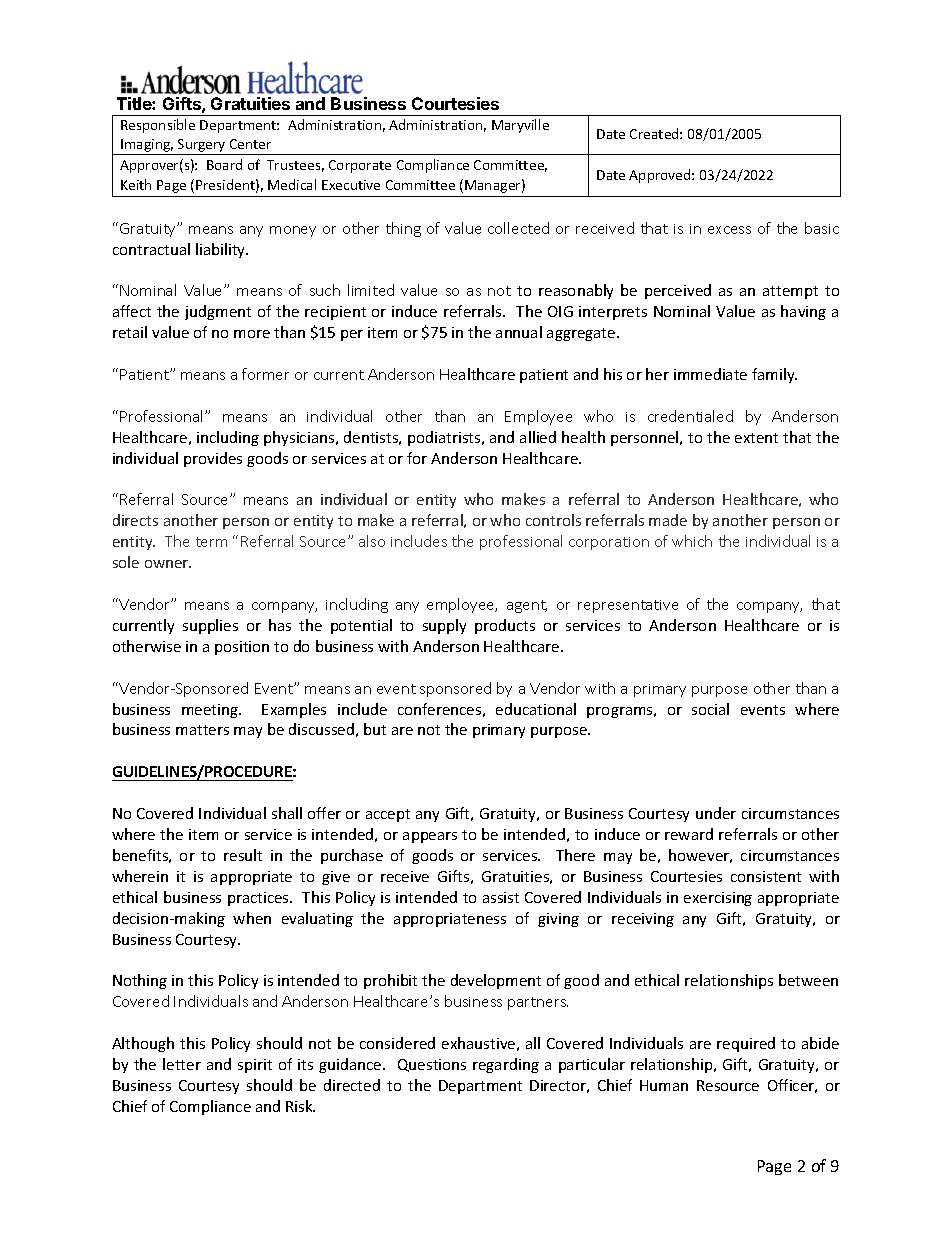 The width and height of the image is (952, 1233). Describe the element at coordinates (210, 626) in the image. I see `supplies` at that location.
